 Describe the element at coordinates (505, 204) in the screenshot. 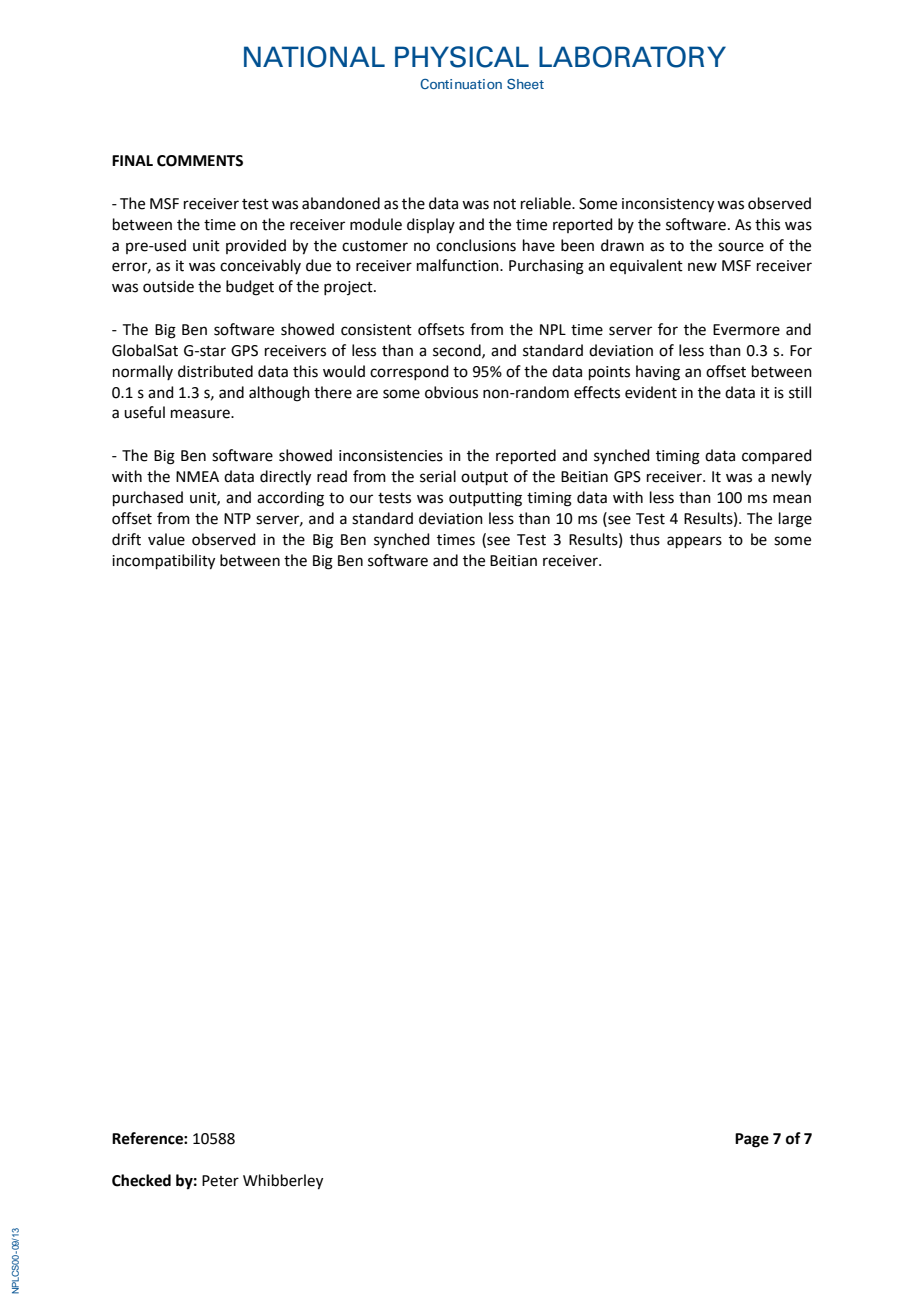

I see `not` at that location.
